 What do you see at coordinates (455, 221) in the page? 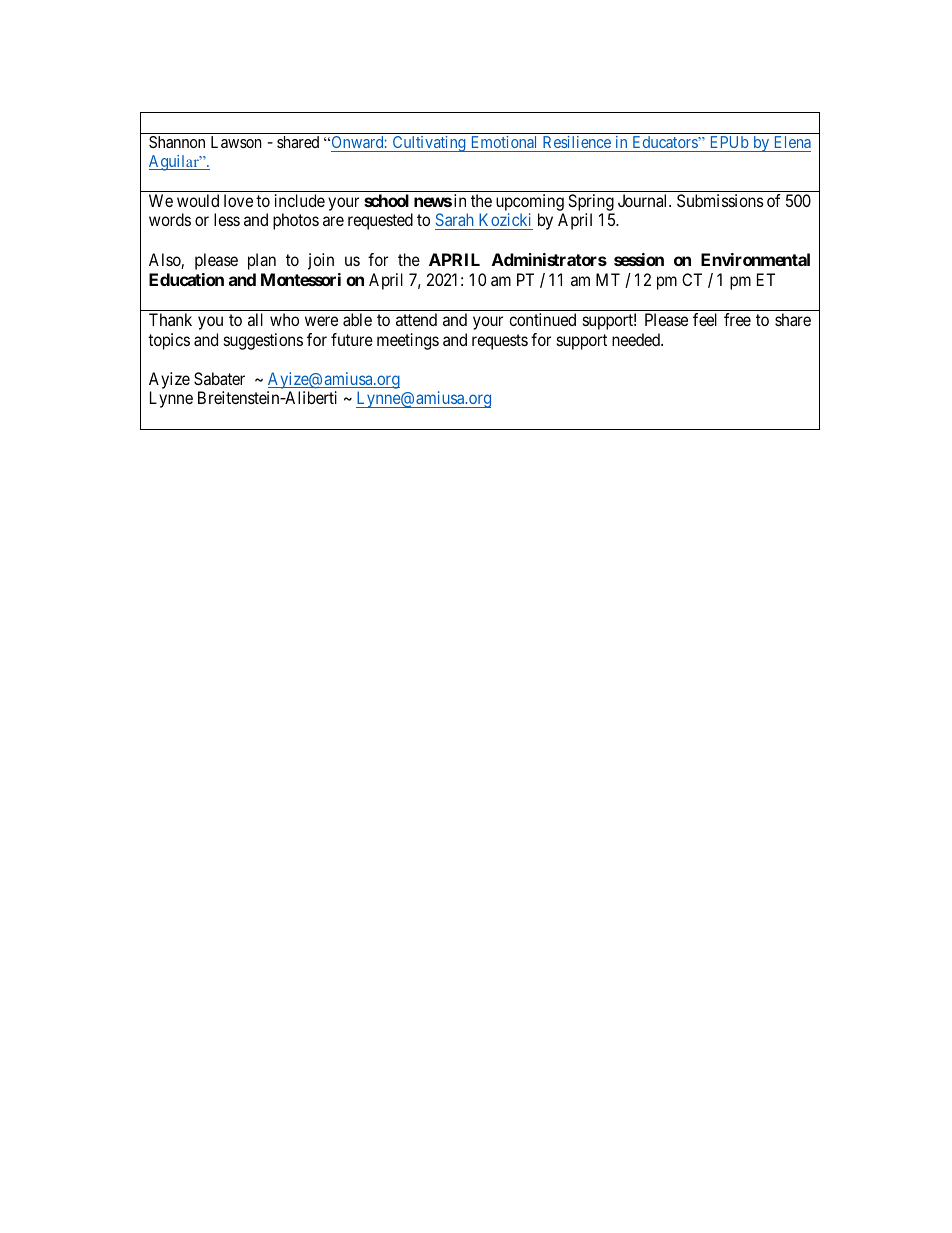
I see `Sarah` at bounding box center [455, 221].
